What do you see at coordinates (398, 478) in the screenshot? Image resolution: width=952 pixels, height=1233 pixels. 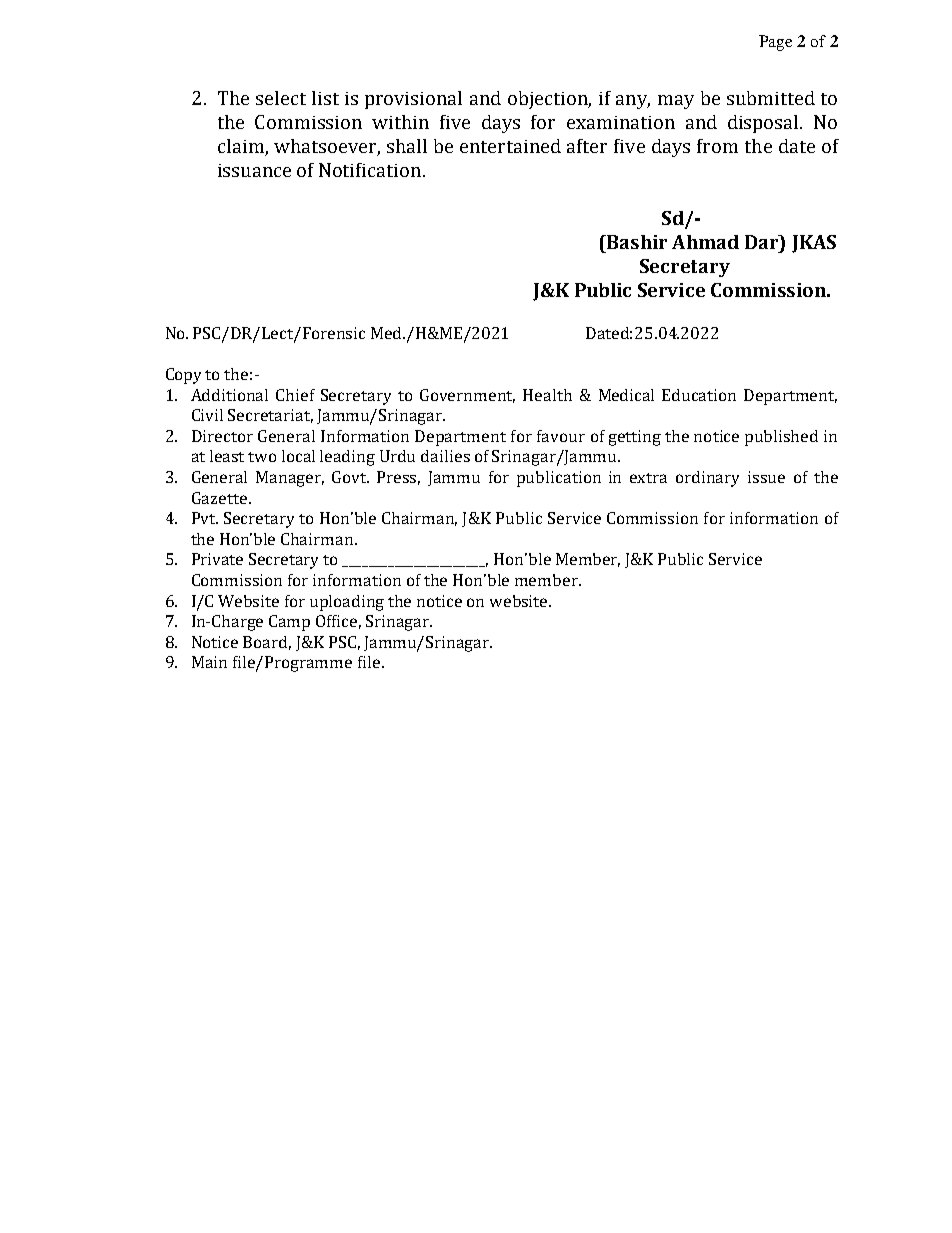 I see `Press` at bounding box center [398, 478].
